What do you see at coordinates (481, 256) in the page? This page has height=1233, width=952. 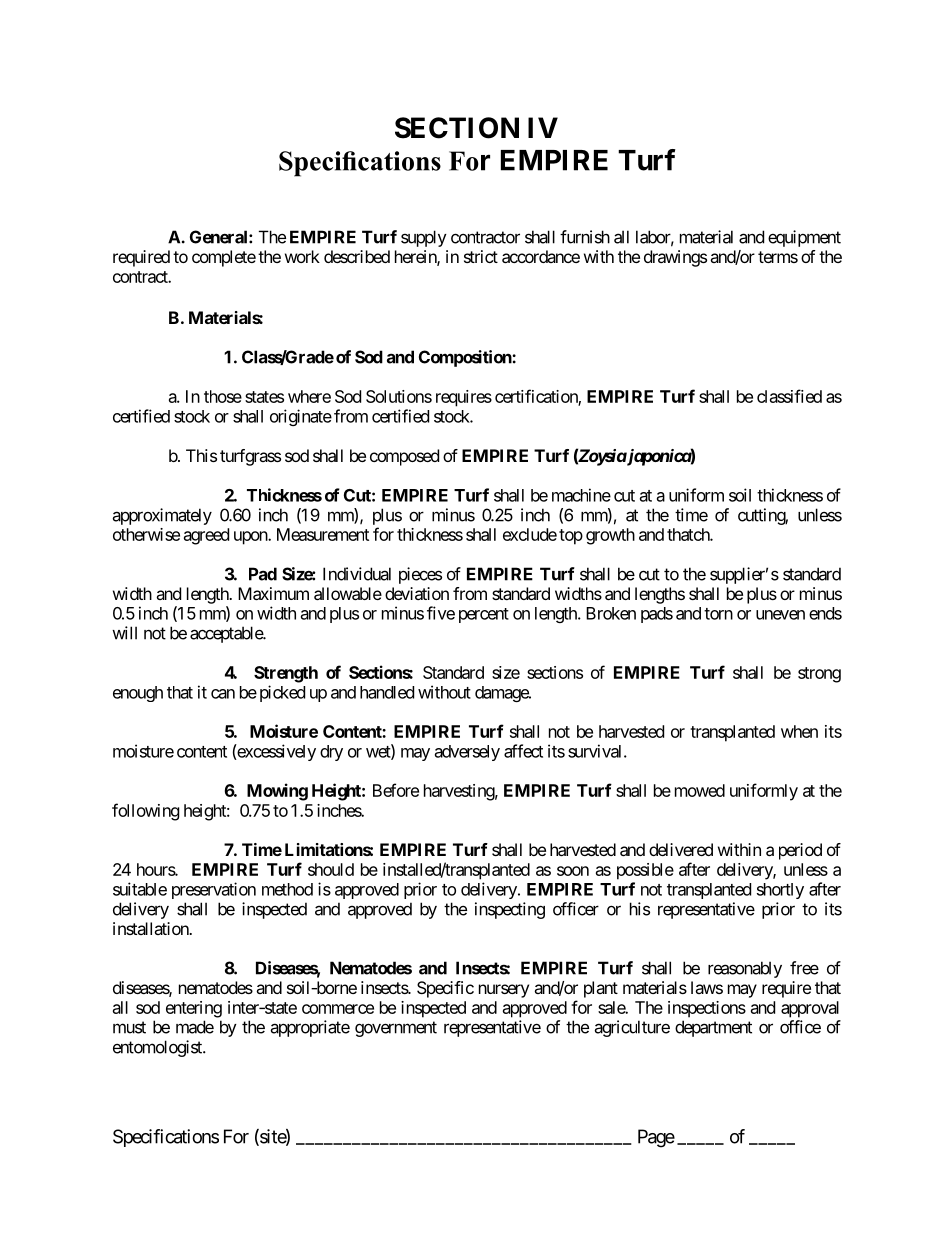 I see `strict` at bounding box center [481, 256].
